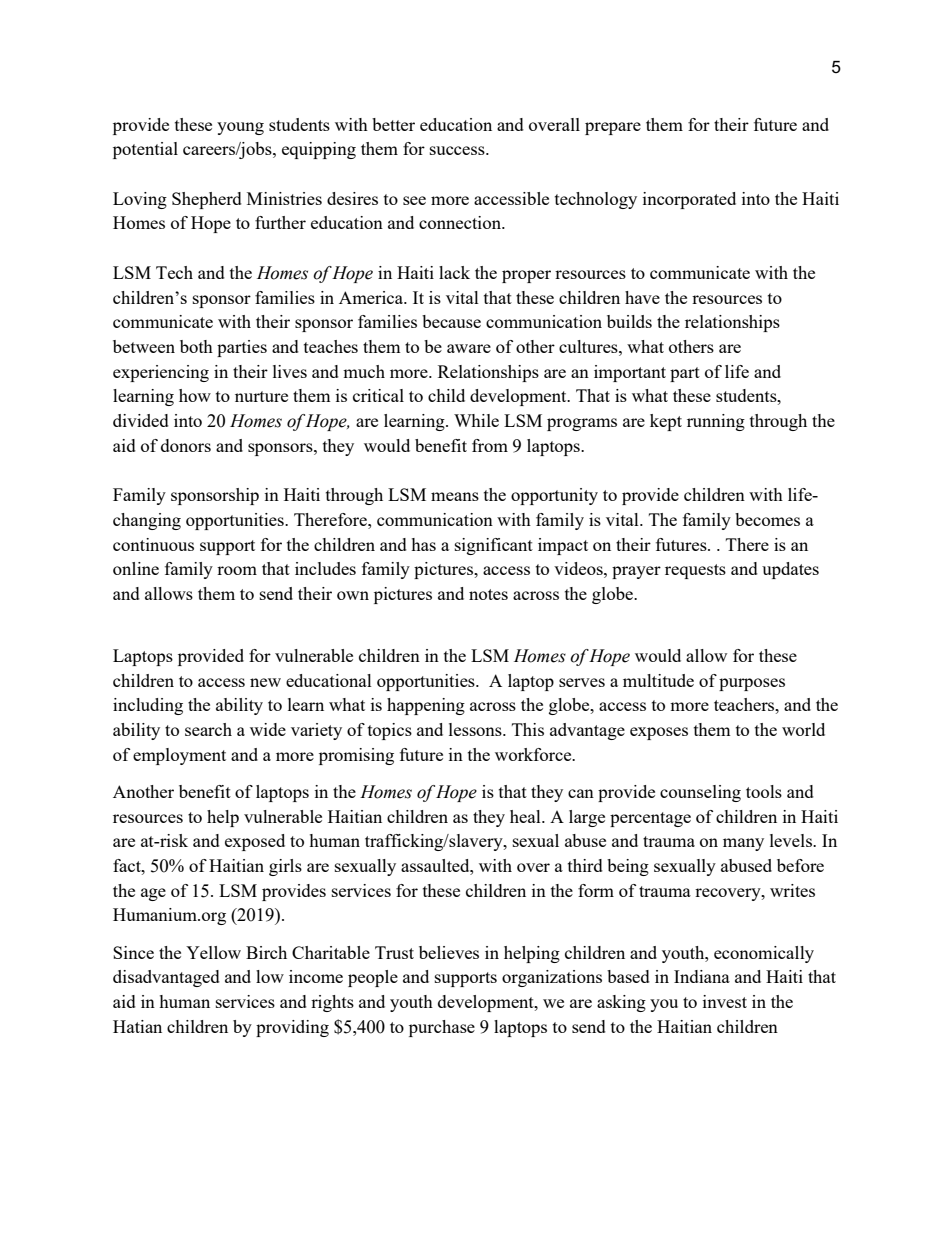 The height and width of the screenshot is (1233, 952). What do you see at coordinates (240, 128) in the screenshot?
I see `young` at bounding box center [240, 128].
